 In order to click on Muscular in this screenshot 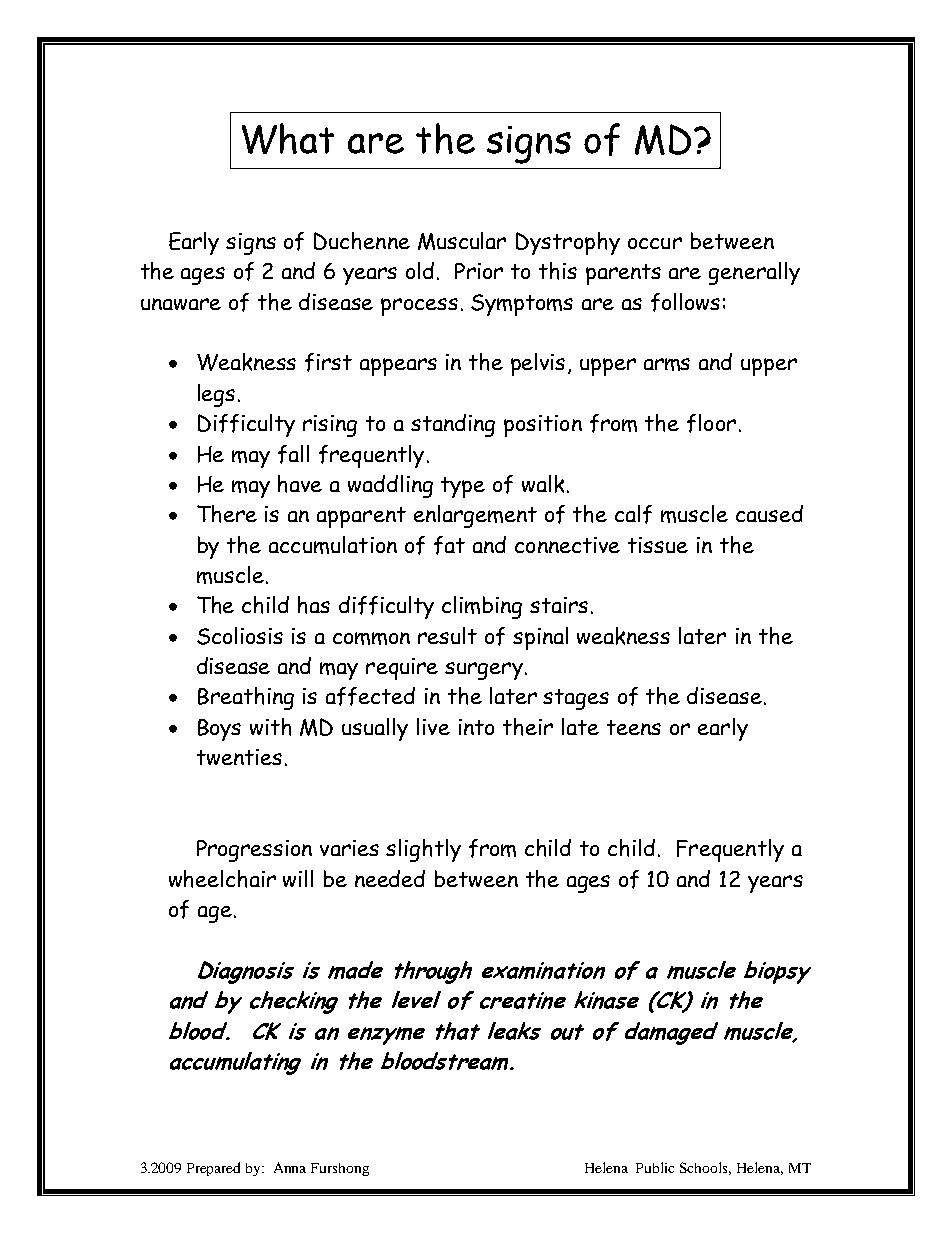, I will do `click(462, 241)`.
